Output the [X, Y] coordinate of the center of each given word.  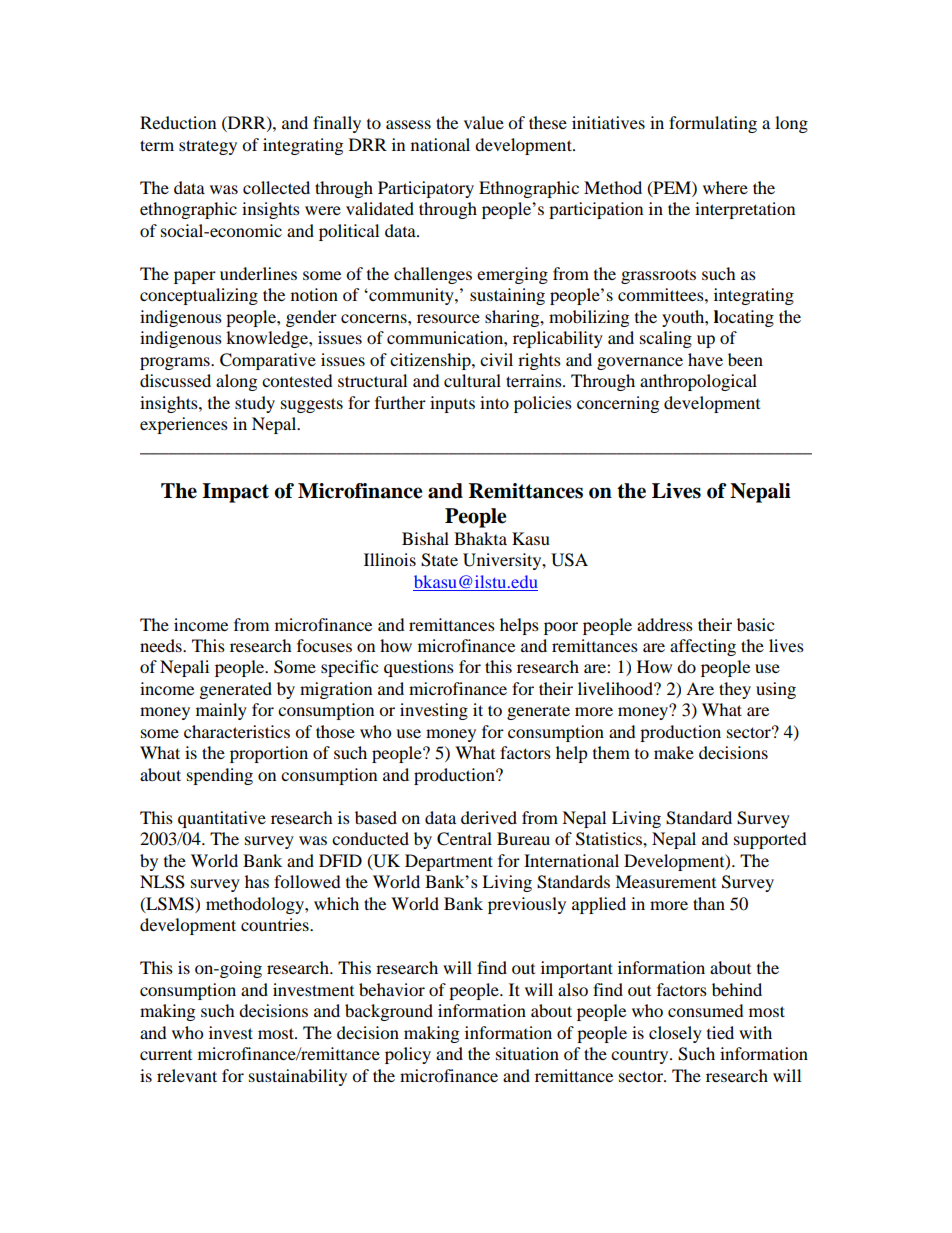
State [439, 560]
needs [162, 645]
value [484, 122]
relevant [187, 1075]
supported [770, 840]
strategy [208, 147]
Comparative [268, 361]
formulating [713, 124]
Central [464, 839]
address [665, 624]
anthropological [698, 382]
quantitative [222, 819]
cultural [472, 380]
